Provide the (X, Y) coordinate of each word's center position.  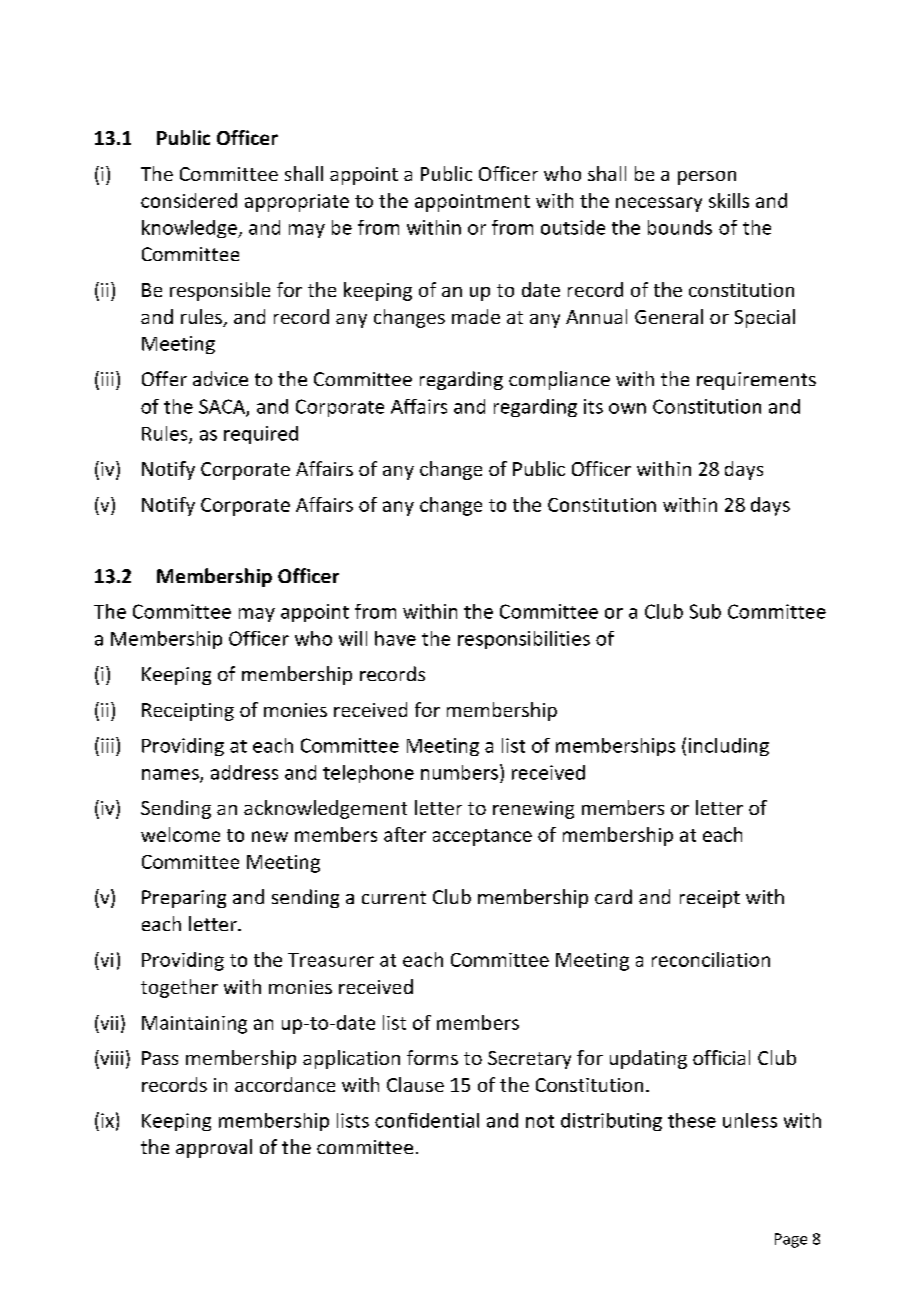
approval (214, 1148)
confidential (427, 1120)
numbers (459, 772)
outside (573, 227)
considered (189, 200)
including (729, 747)
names (171, 775)
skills (729, 200)
